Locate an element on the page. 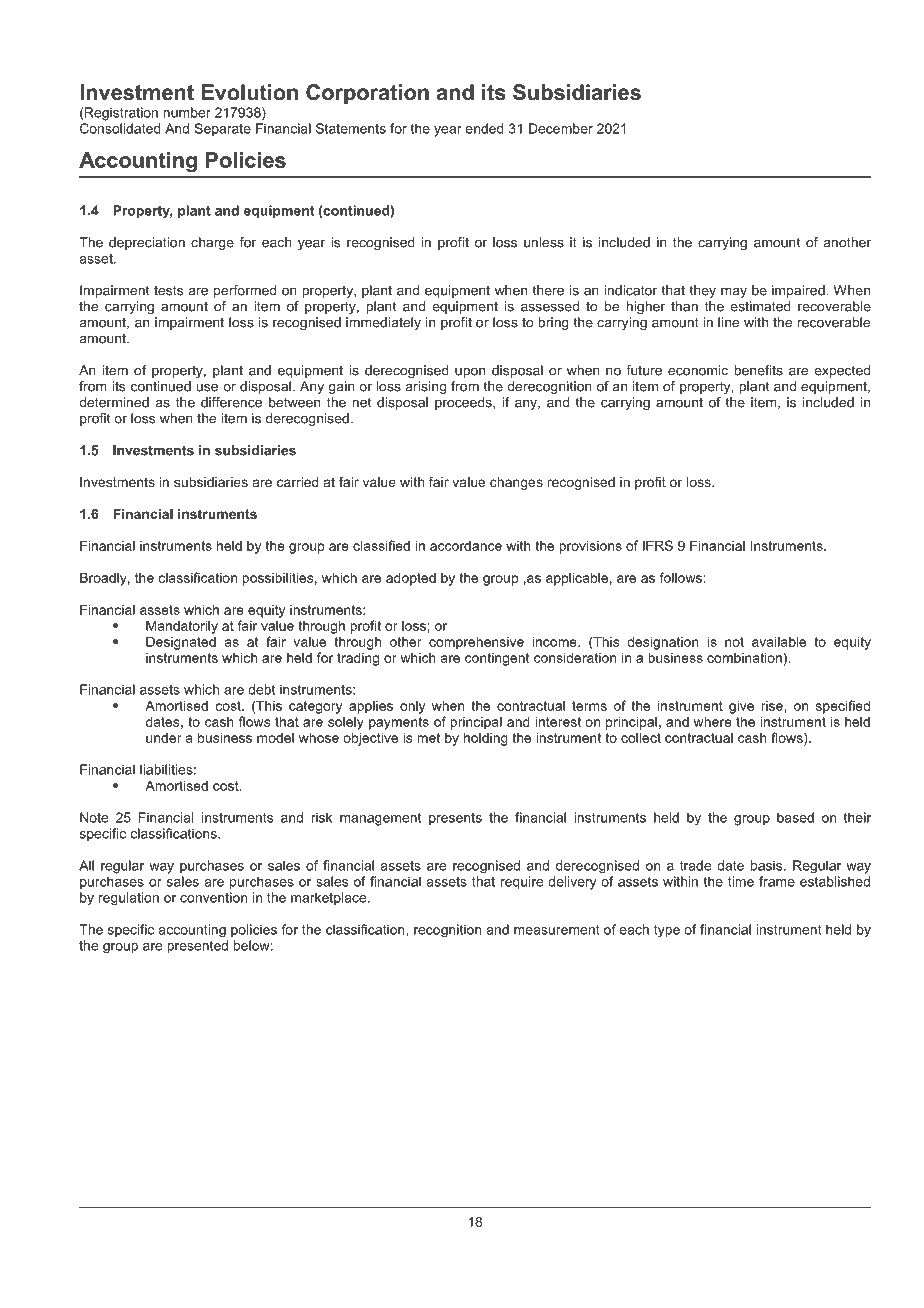 This document has width=924, height=1308. accordance is located at coordinates (466, 545).
